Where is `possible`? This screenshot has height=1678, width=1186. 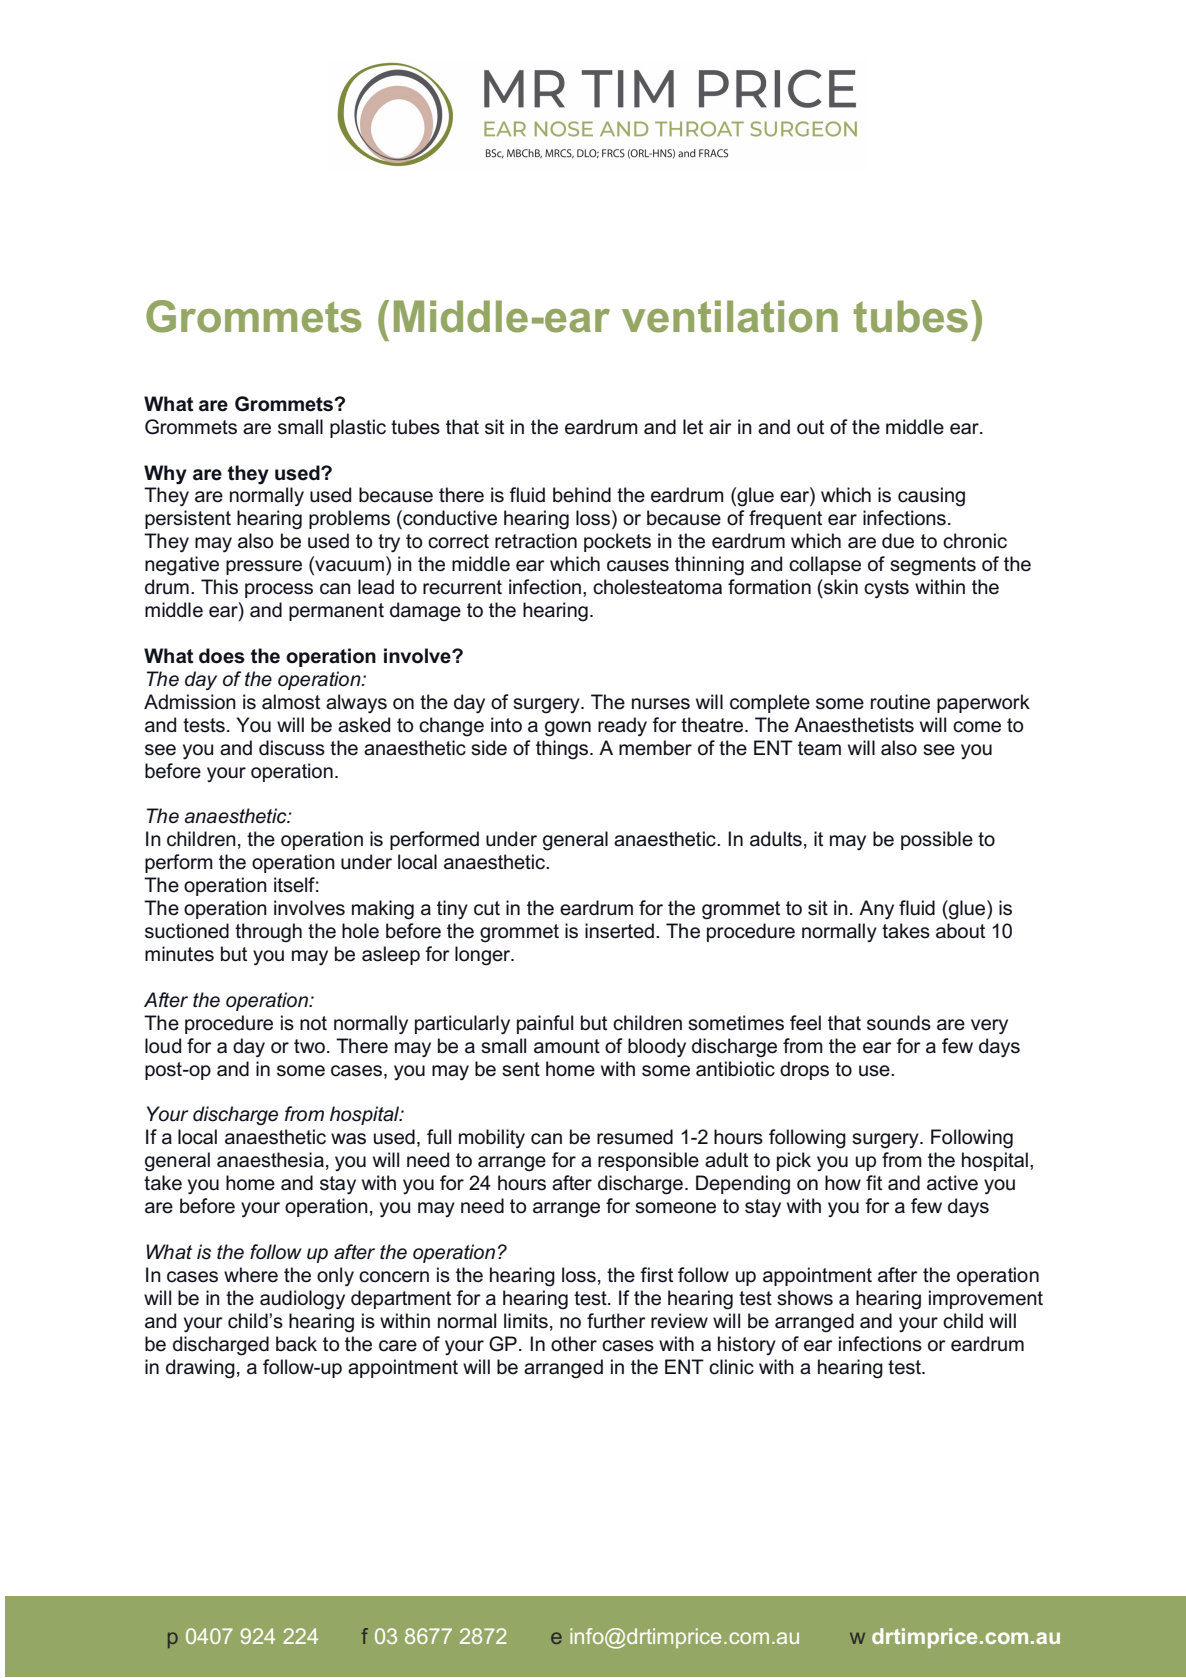
possible is located at coordinates (937, 840).
